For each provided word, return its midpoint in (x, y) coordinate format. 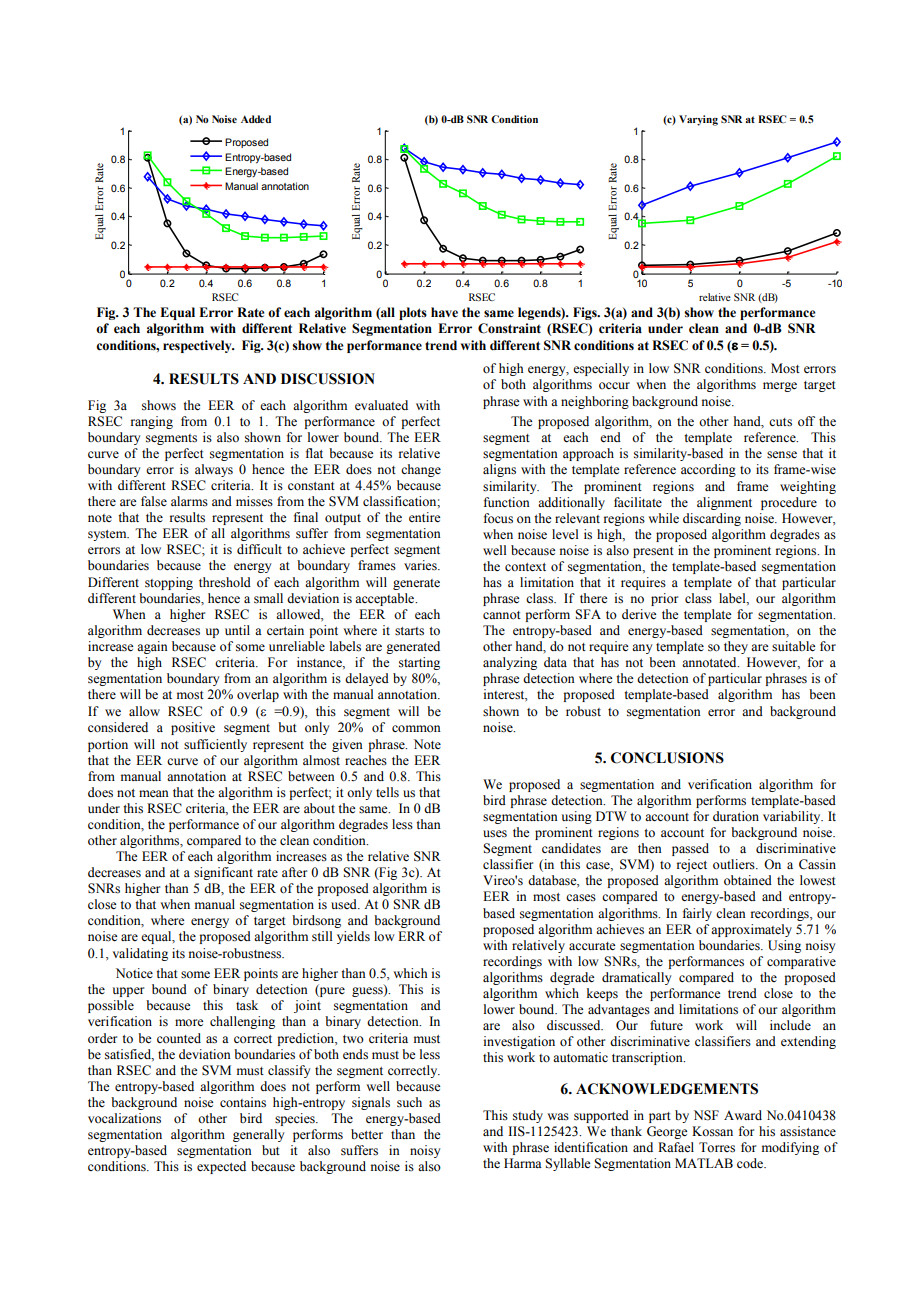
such (409, 1102)
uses (495, 834)
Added (256, 119)
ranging (152, 422)
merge (780, 387)
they (736, 647)
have (444, 312)
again (152, 647)
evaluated (381, 405)
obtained (748, 880)
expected (221, 1167)
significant (223, 873)
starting (419, 663)
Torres (717, 1147)
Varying (698, 120)
